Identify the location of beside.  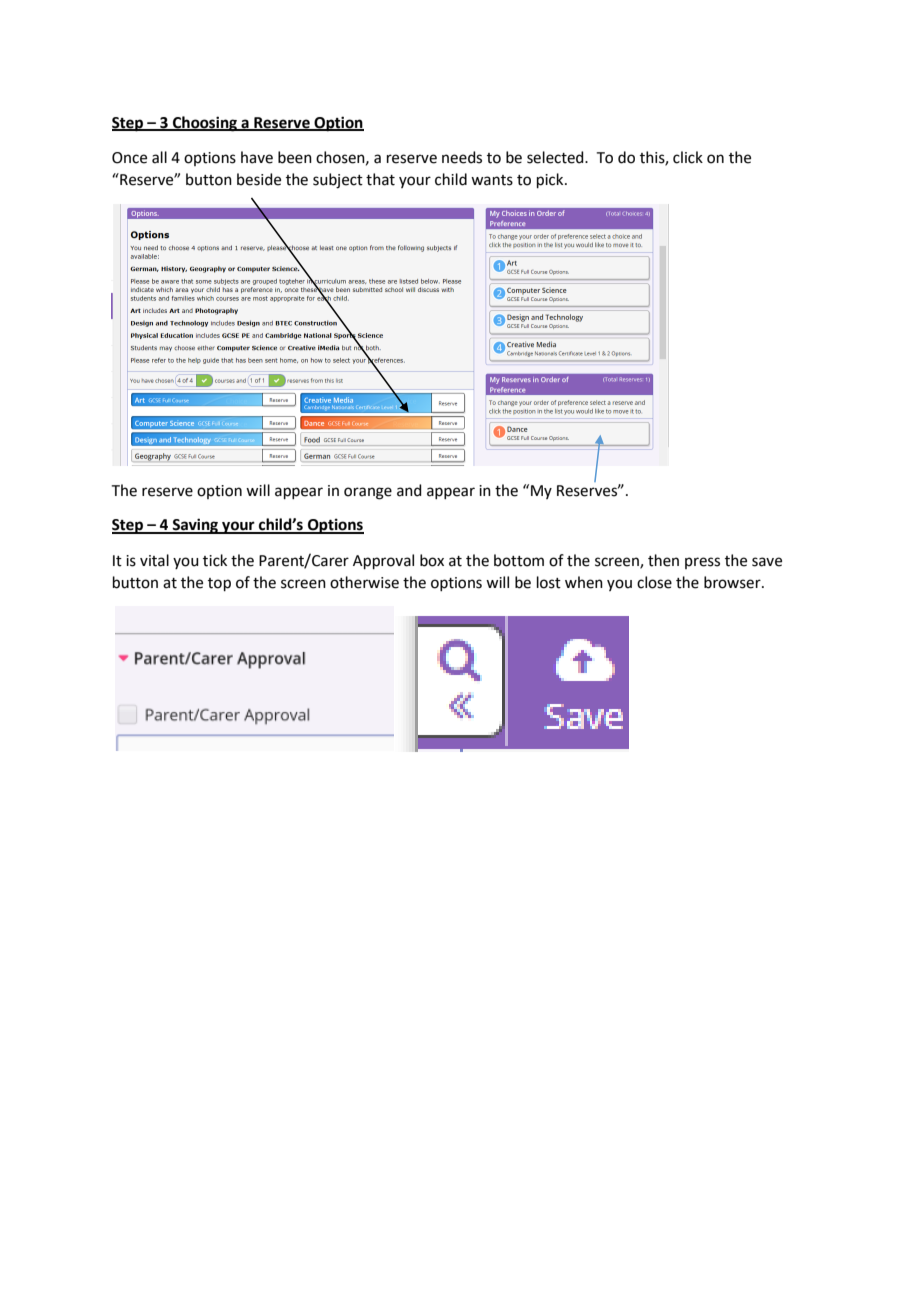
(259, 179).
